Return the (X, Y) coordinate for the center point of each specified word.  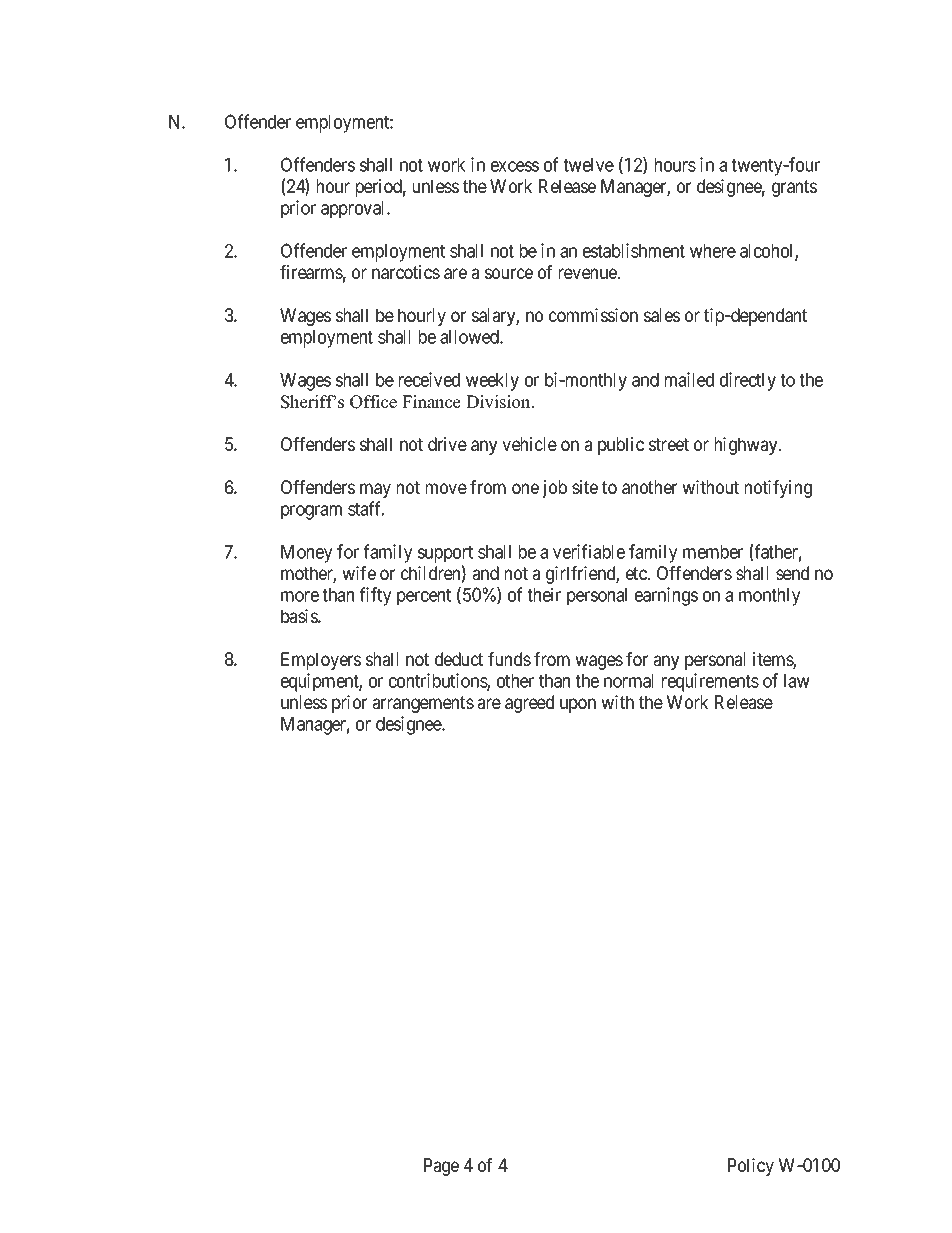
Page (441, 1167)
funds (509, 659)
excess (515, 166)
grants (794, 188)
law (797, 681)
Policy (751, 1167)
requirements (710, 682)
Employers (321, 661)
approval (354, 210)
